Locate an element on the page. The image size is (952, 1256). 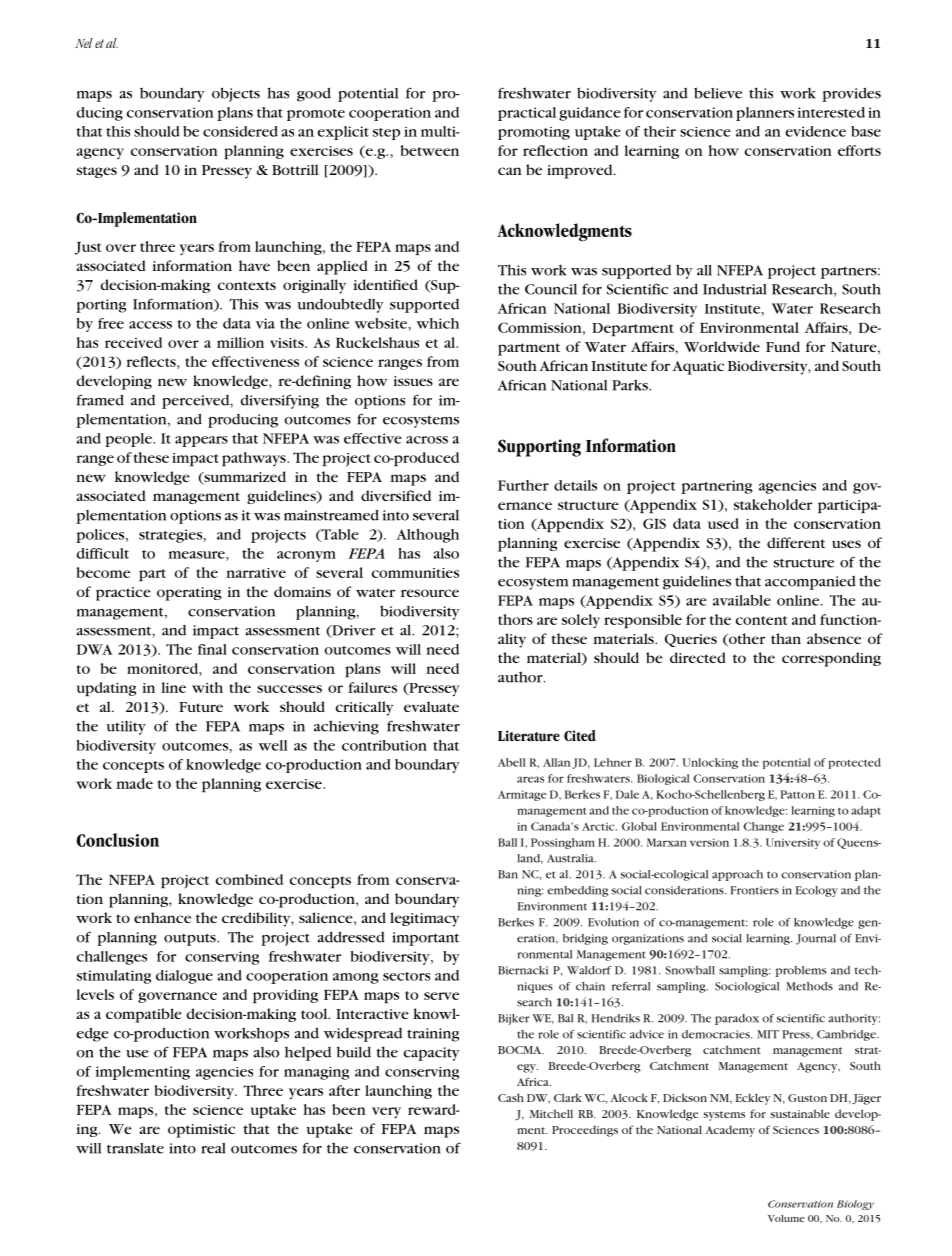
than is located at coordinates (786, 638).
